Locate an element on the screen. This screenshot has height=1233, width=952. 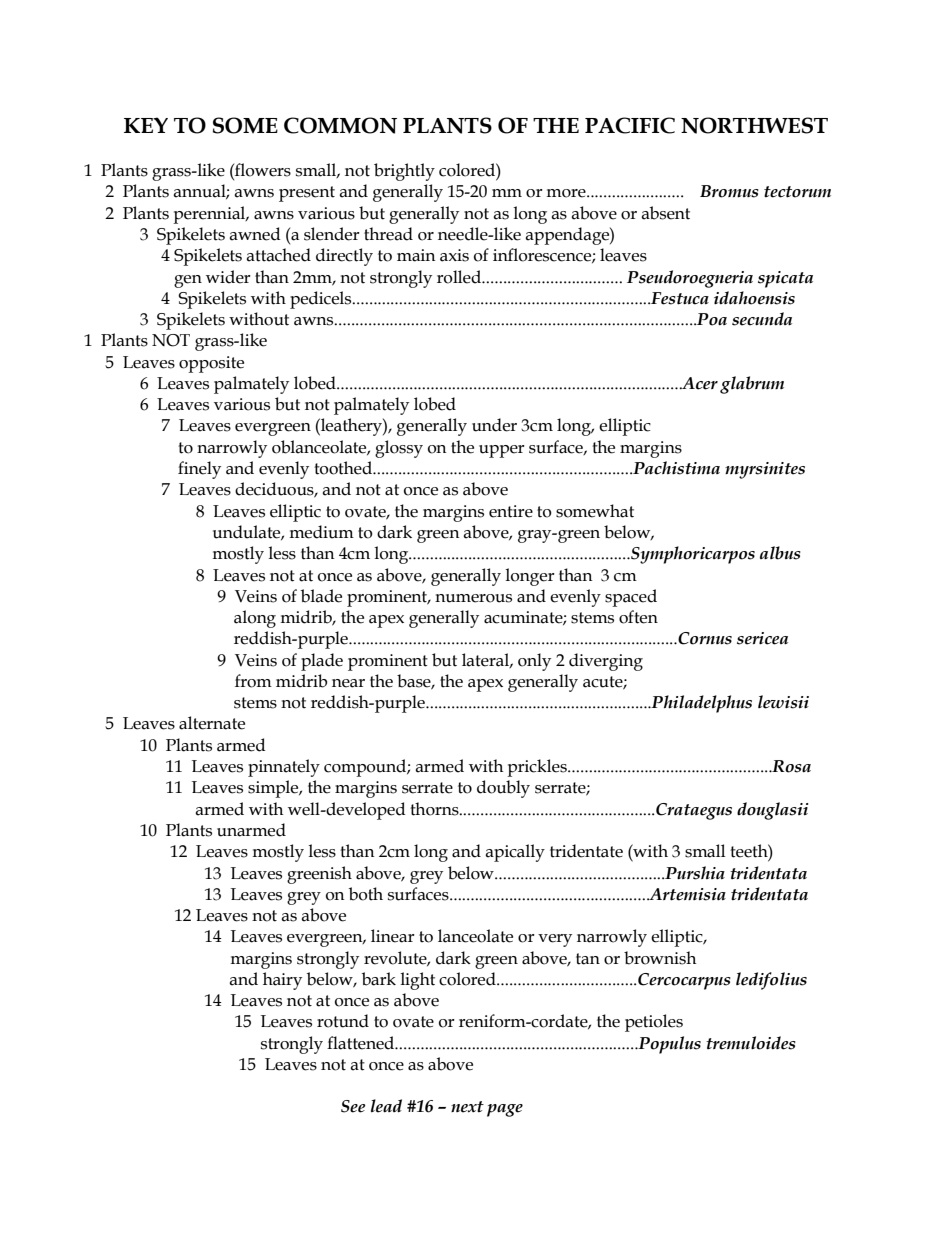
brightly is located at coordinates (404, 172).
